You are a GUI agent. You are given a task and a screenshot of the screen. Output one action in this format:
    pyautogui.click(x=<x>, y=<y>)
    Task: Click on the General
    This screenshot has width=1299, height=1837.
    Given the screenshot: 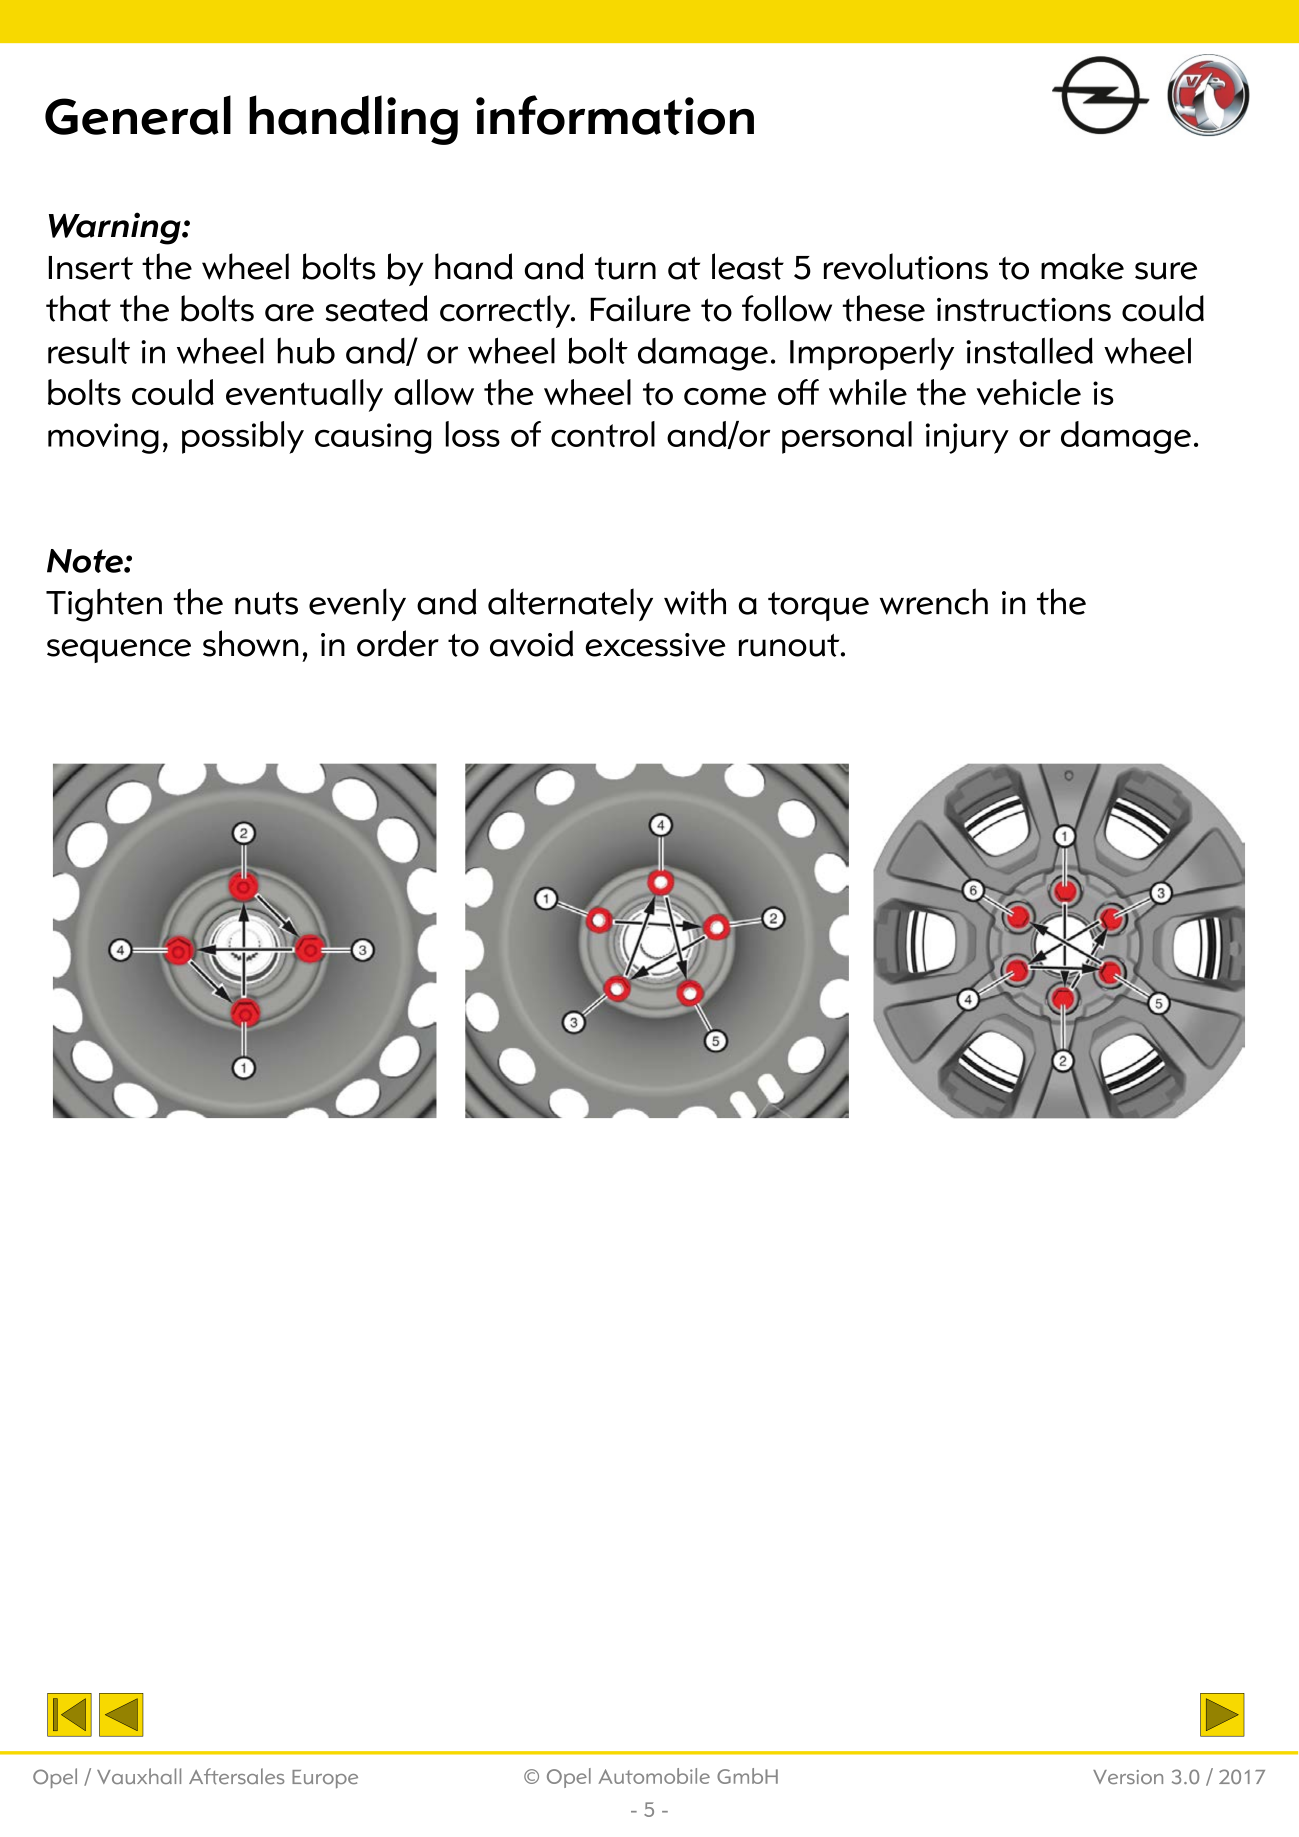 What is the action you would take?
    pyautogui.click(x=138, y=115)
